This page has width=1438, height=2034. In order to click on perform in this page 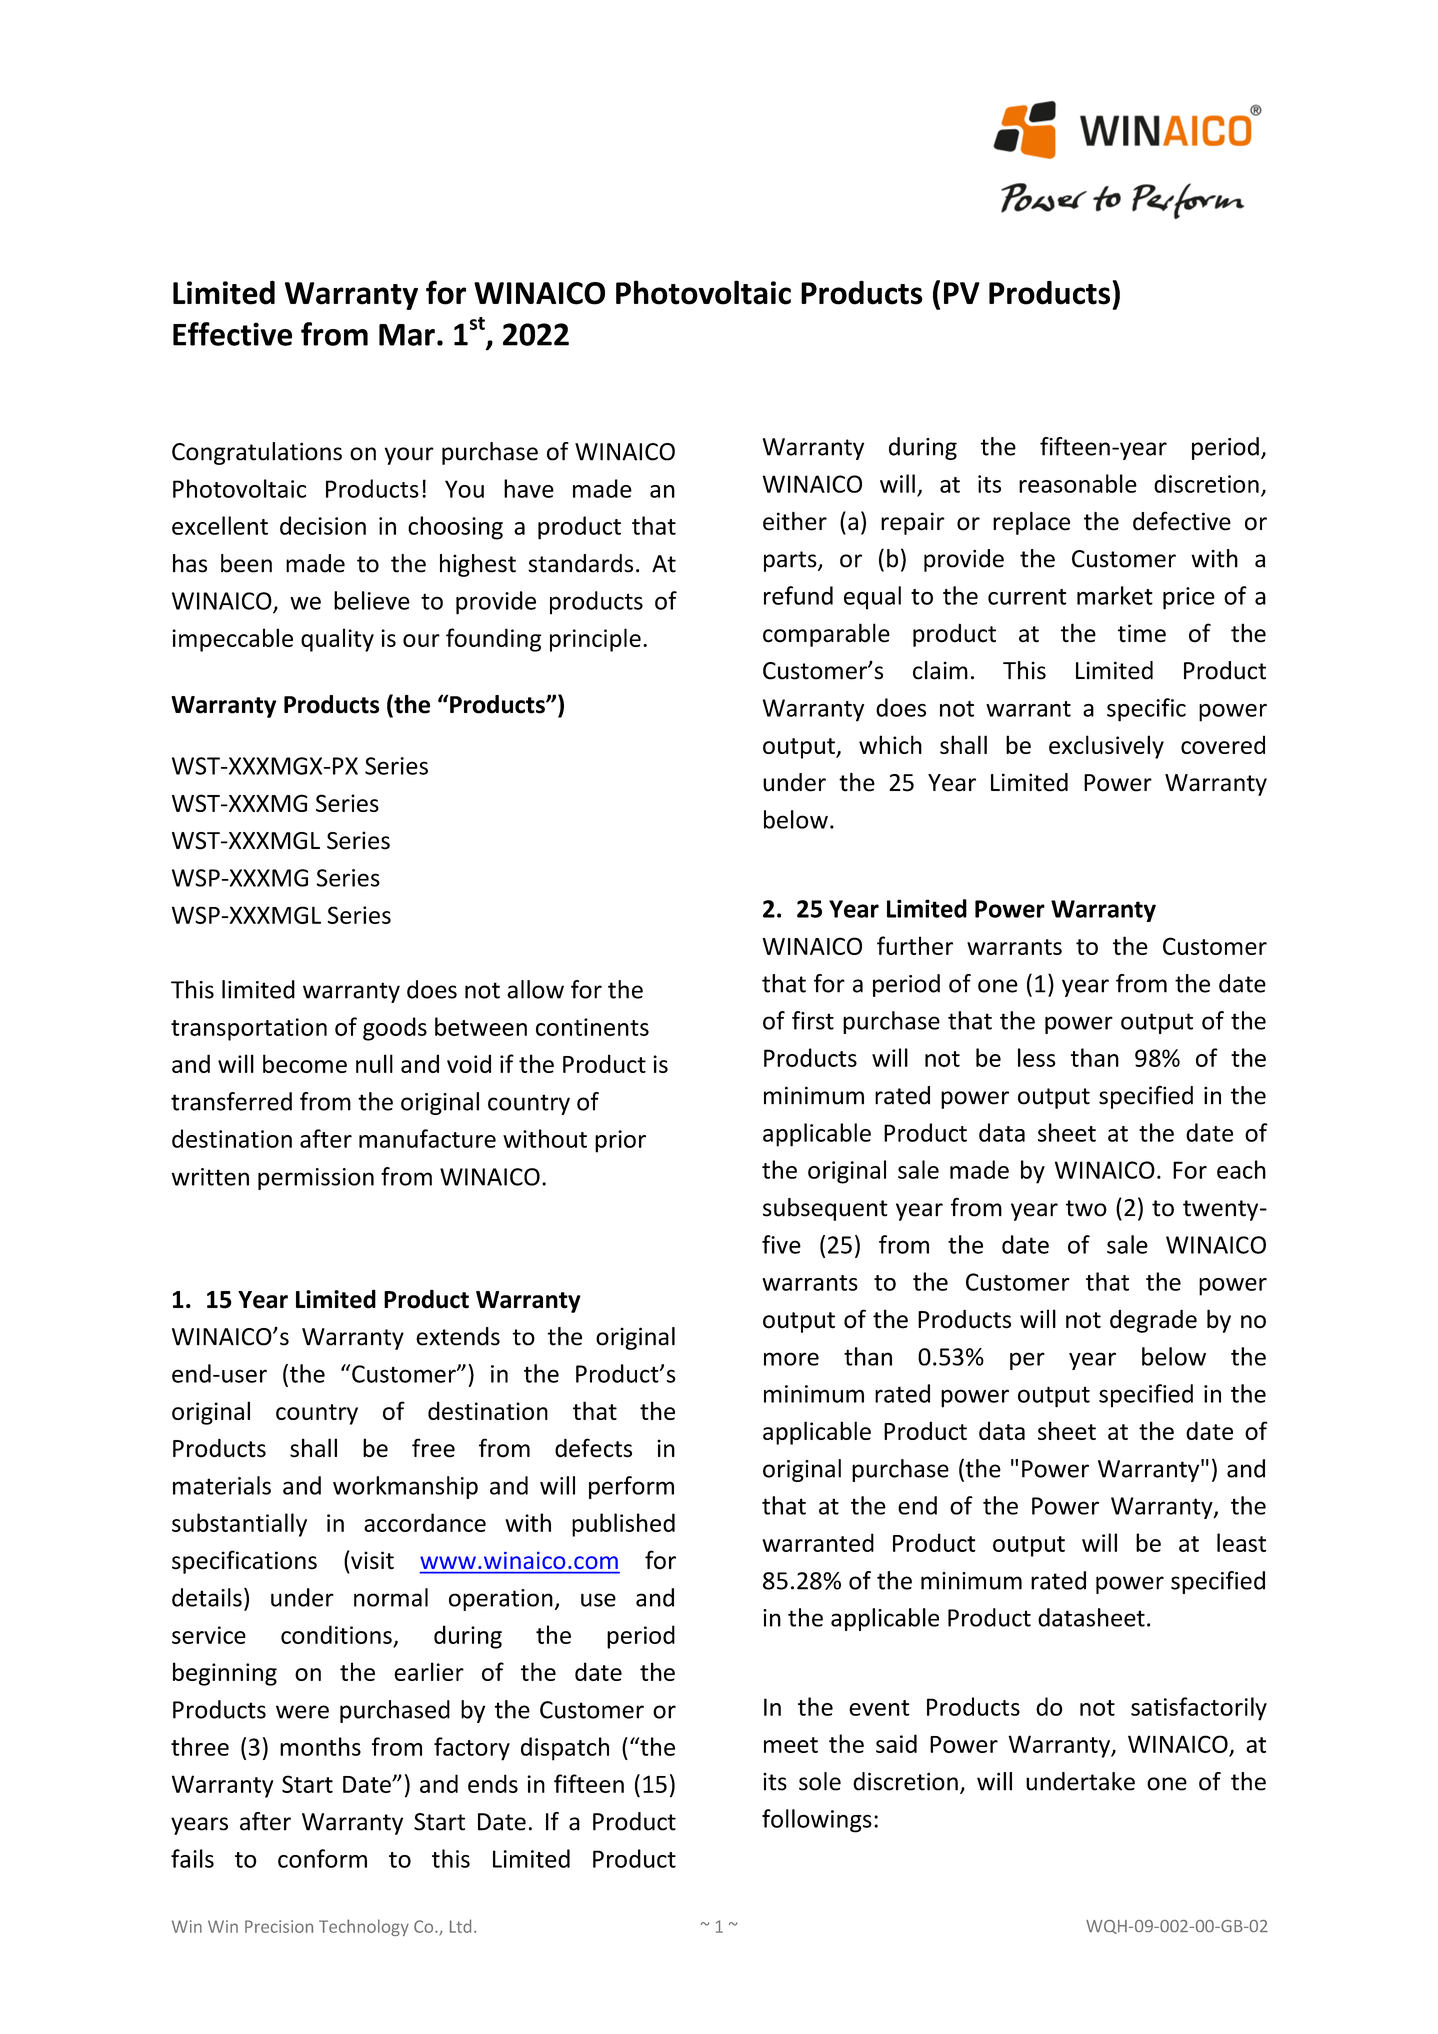, I will do `click(631, 1487)`.
